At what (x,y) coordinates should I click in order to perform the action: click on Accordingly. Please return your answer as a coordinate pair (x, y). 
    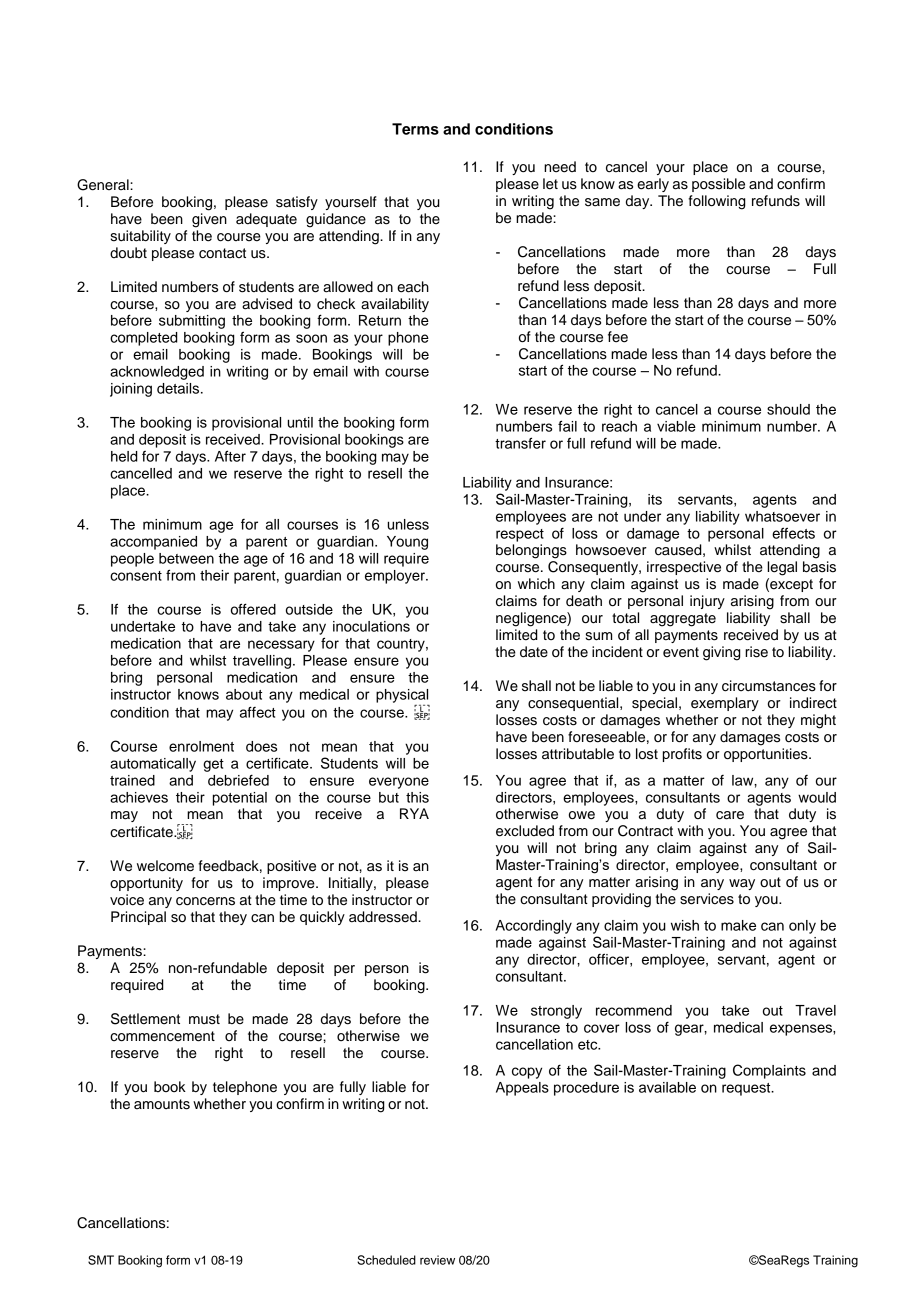
    Looking at the image, I should click on (533, 927).
